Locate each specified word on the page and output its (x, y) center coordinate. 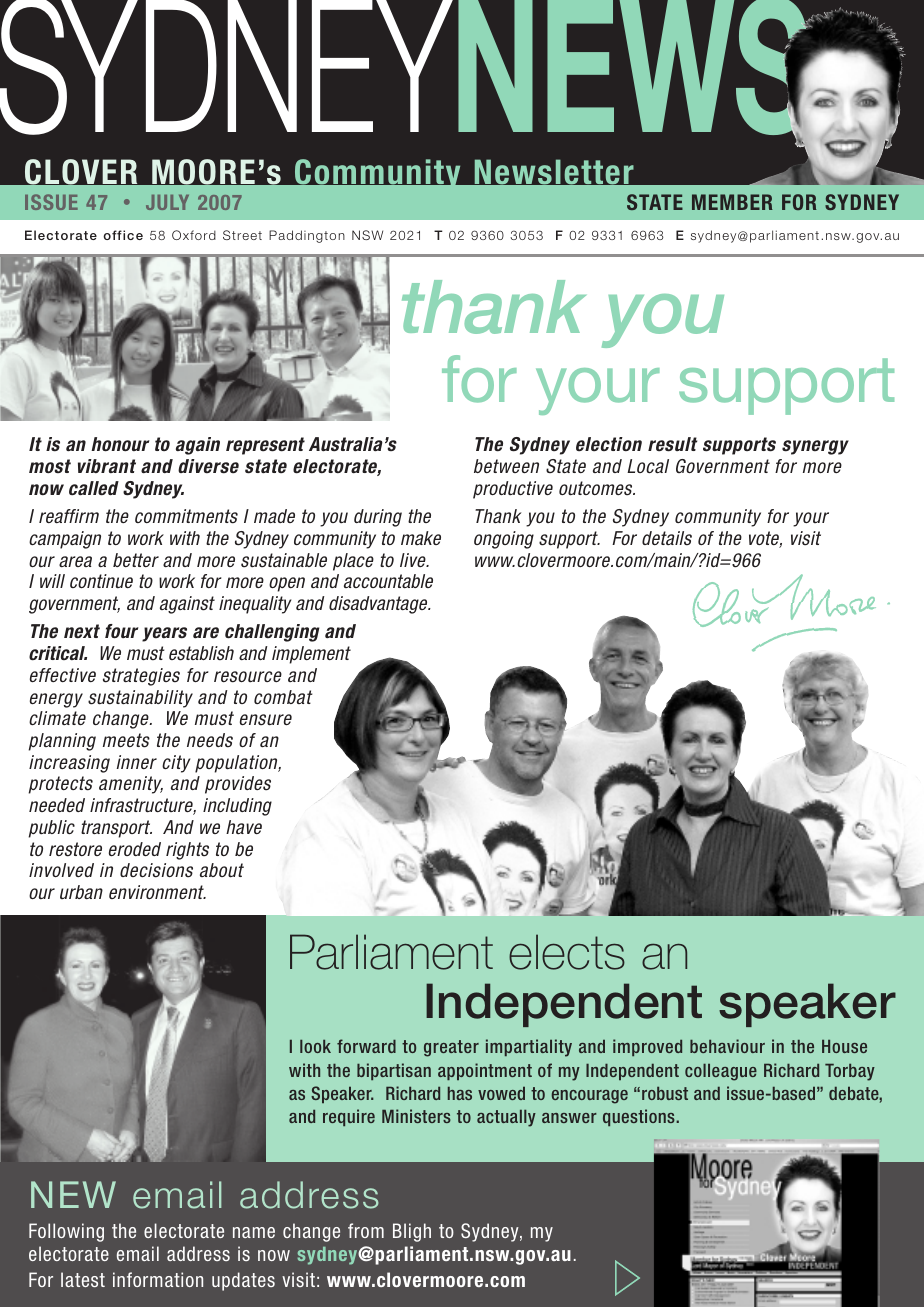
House (844, 1046)
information (158, 1279)
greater (451, 1048)
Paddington (307, 236)
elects (567, 952)
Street (242, 235)
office (123, 235)
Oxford (194, 235)
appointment (485, 1071)
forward (366, 1046)
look (315, 1046)
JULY (167, 202)
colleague (721, 1072)
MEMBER (732, 202)
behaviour (727, 1046)
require (349, 1117)
